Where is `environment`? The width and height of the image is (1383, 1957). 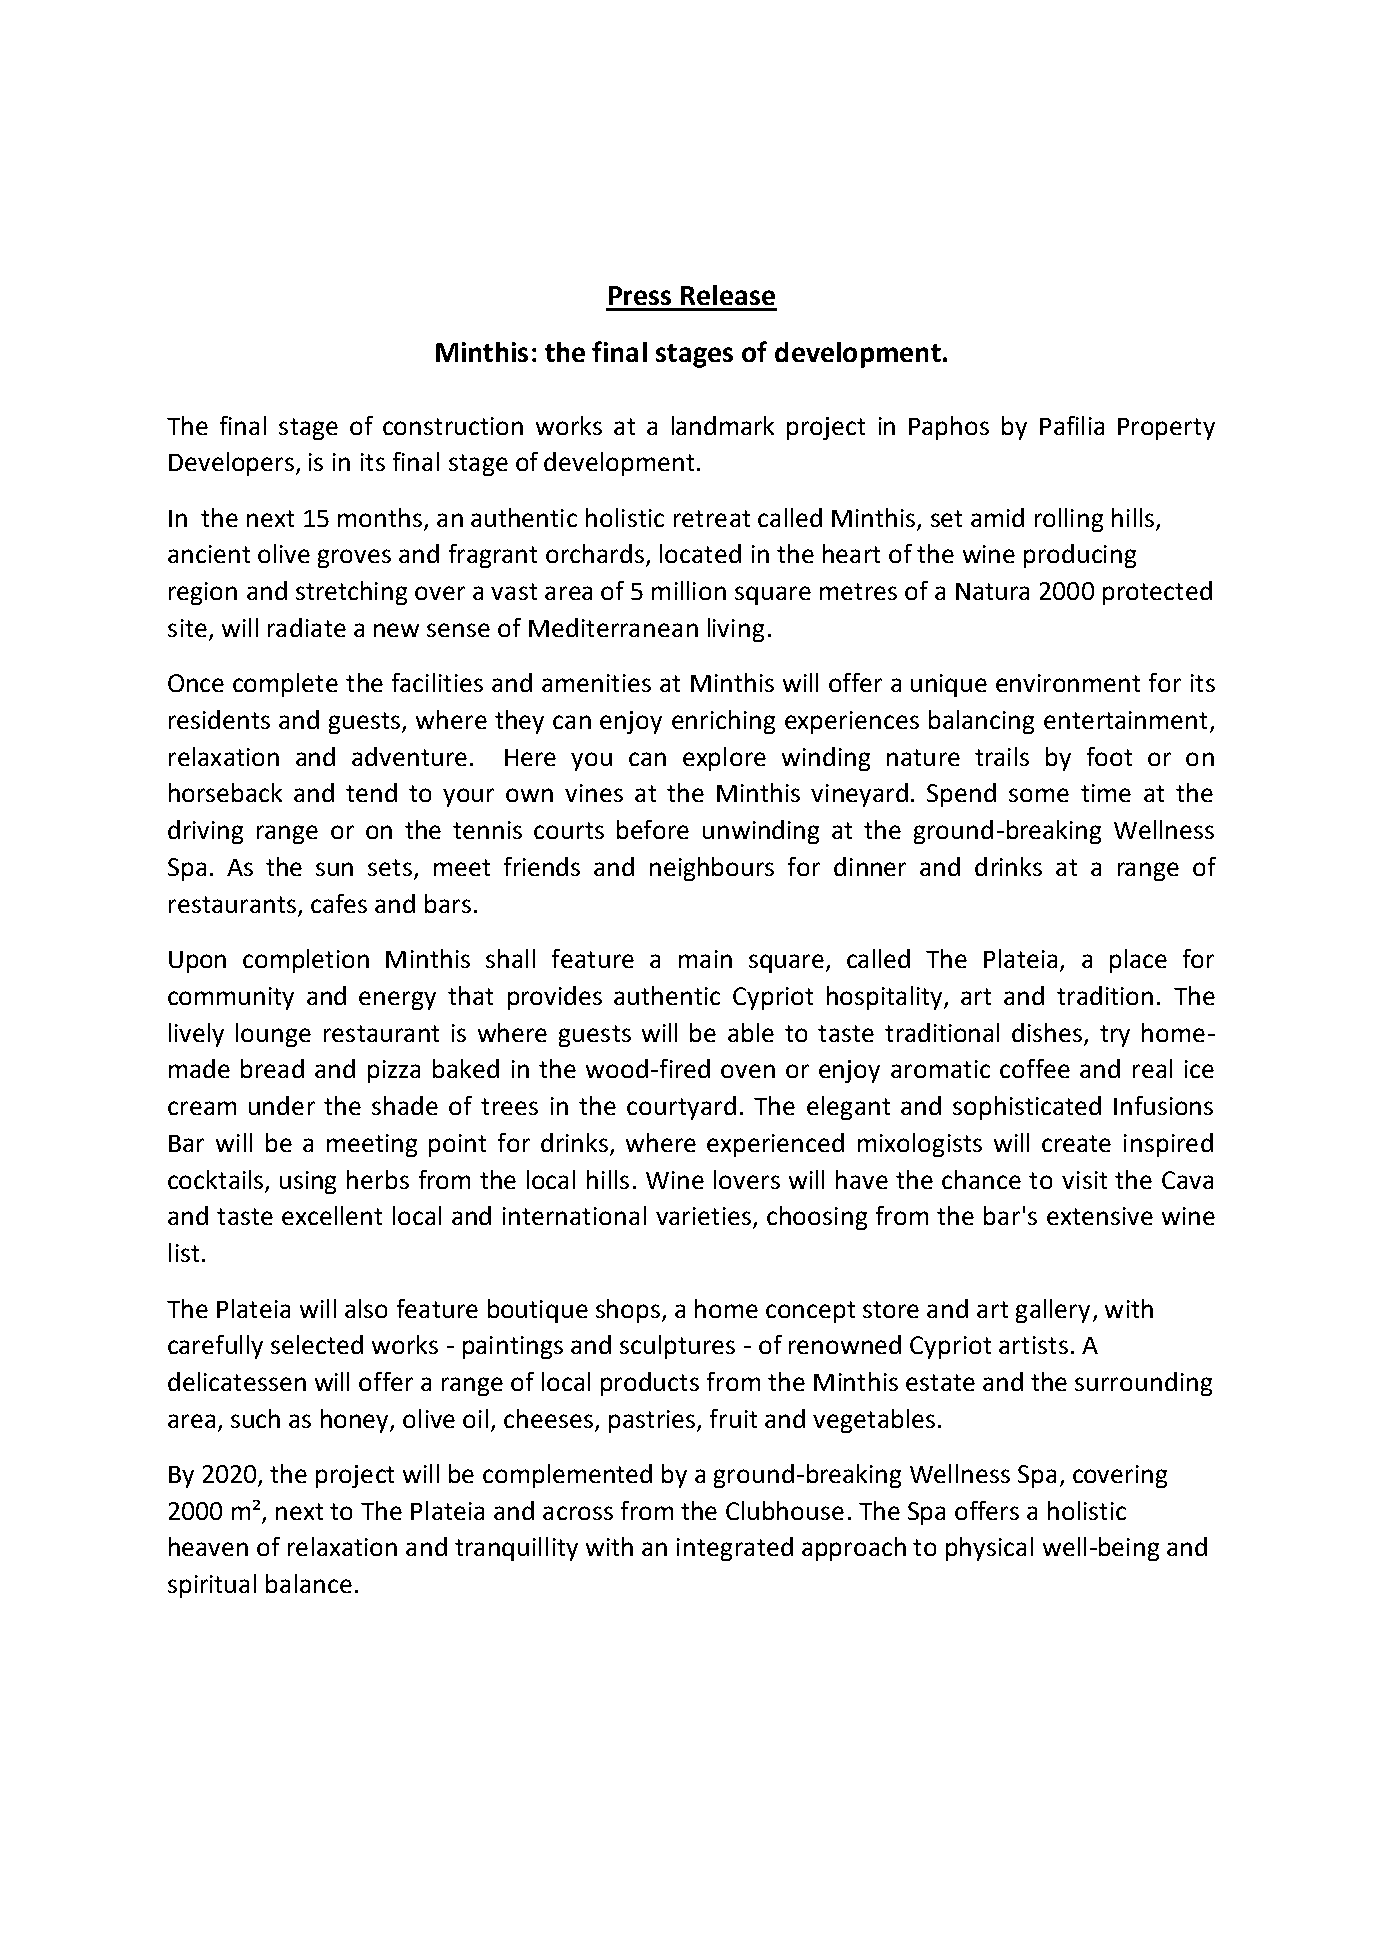 environment is located at coordinates (1068, 683).
